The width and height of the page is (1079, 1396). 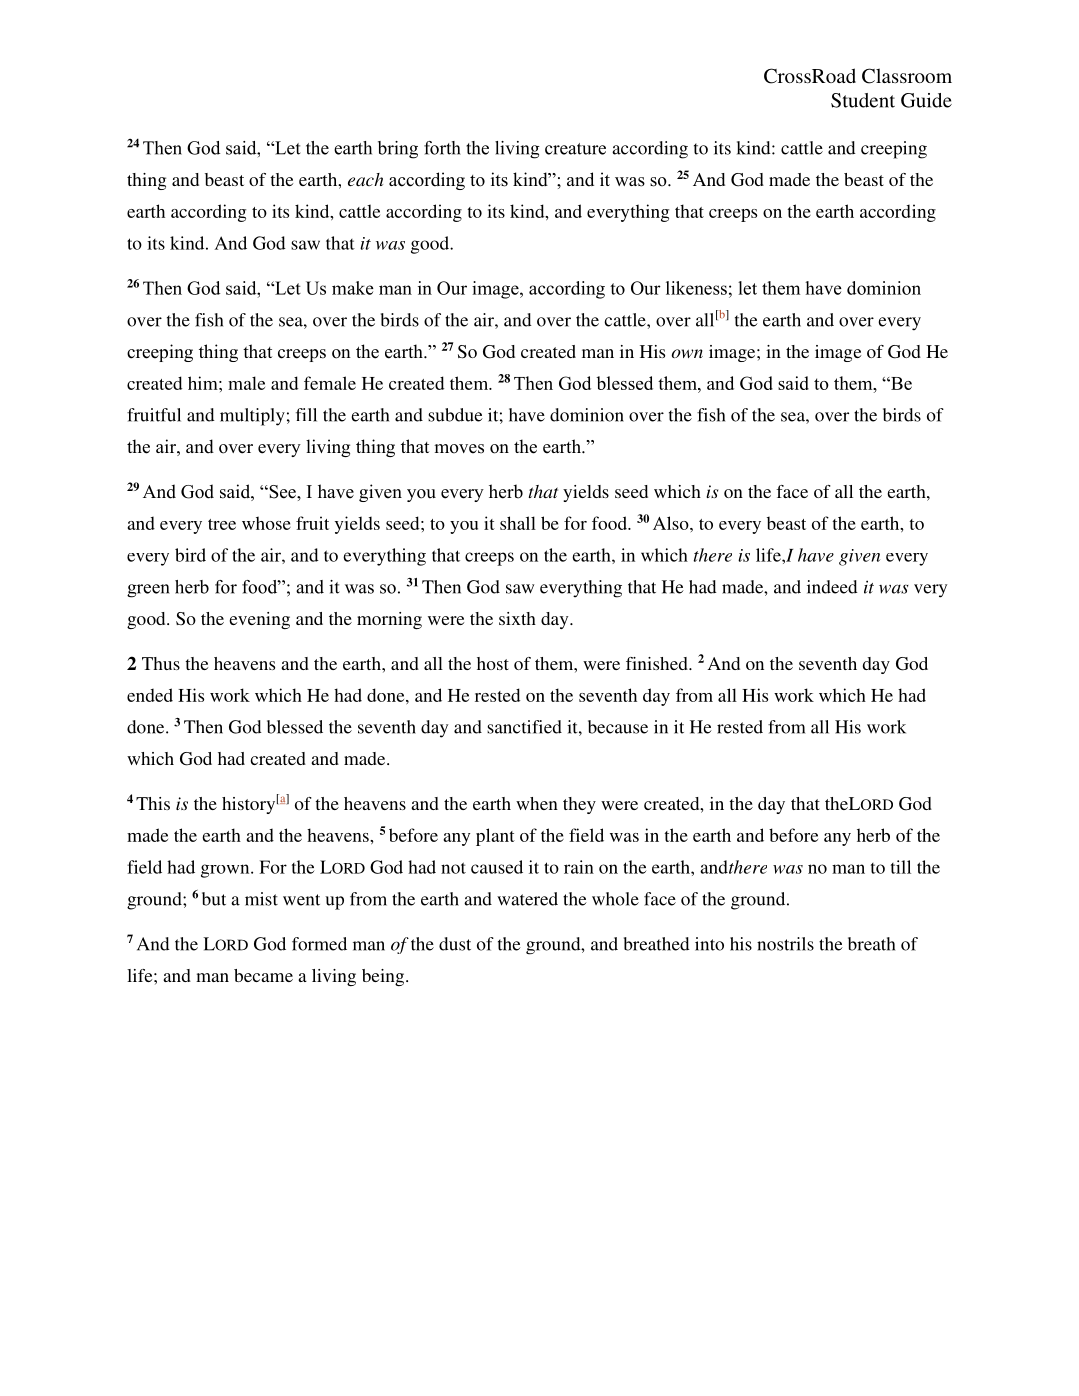 What do you see at coordinates (263, 975) in the page?
I see `became` at bounding box center [263, 975].
